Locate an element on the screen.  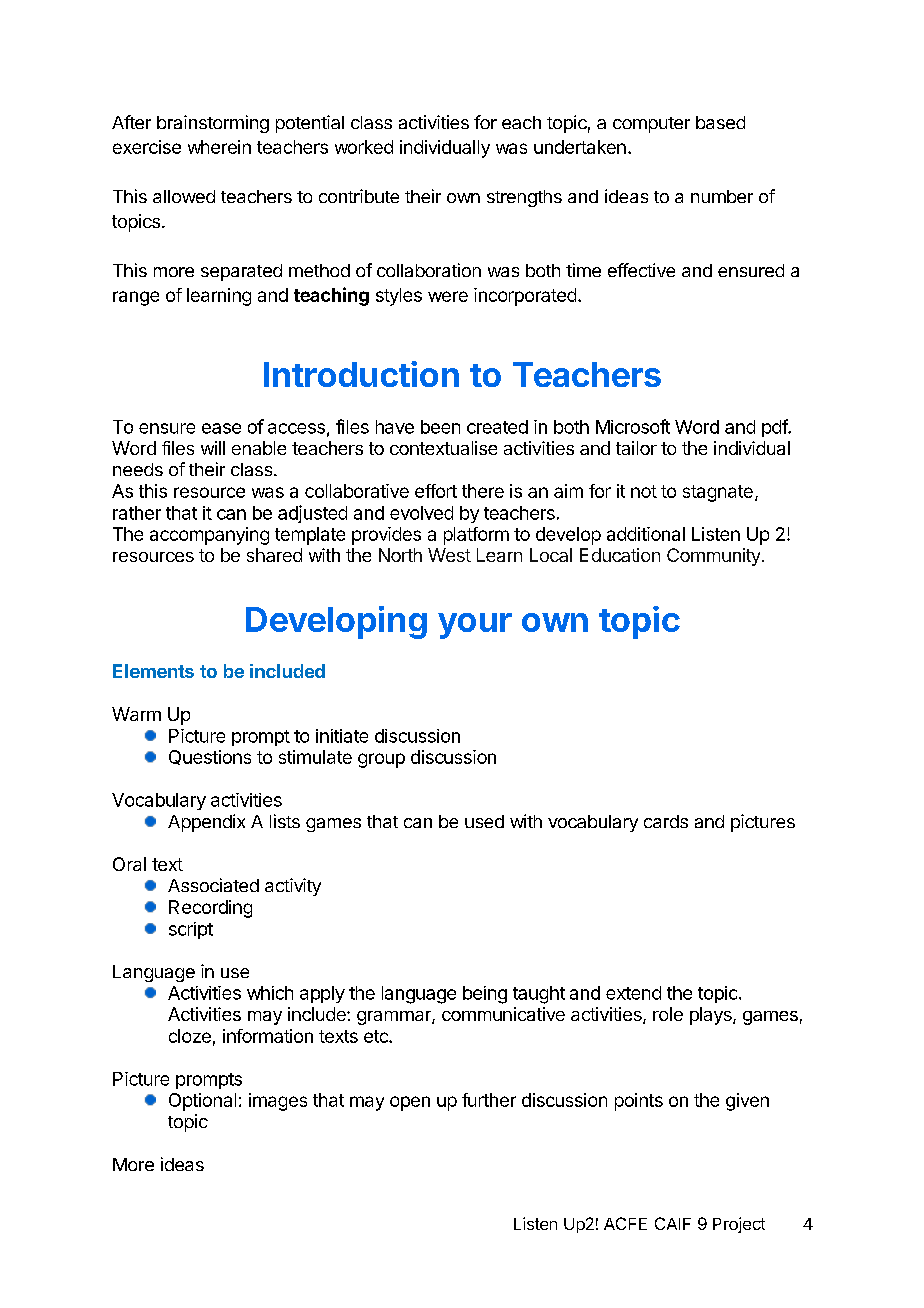
strengths is located at coordinates (524, 198).
